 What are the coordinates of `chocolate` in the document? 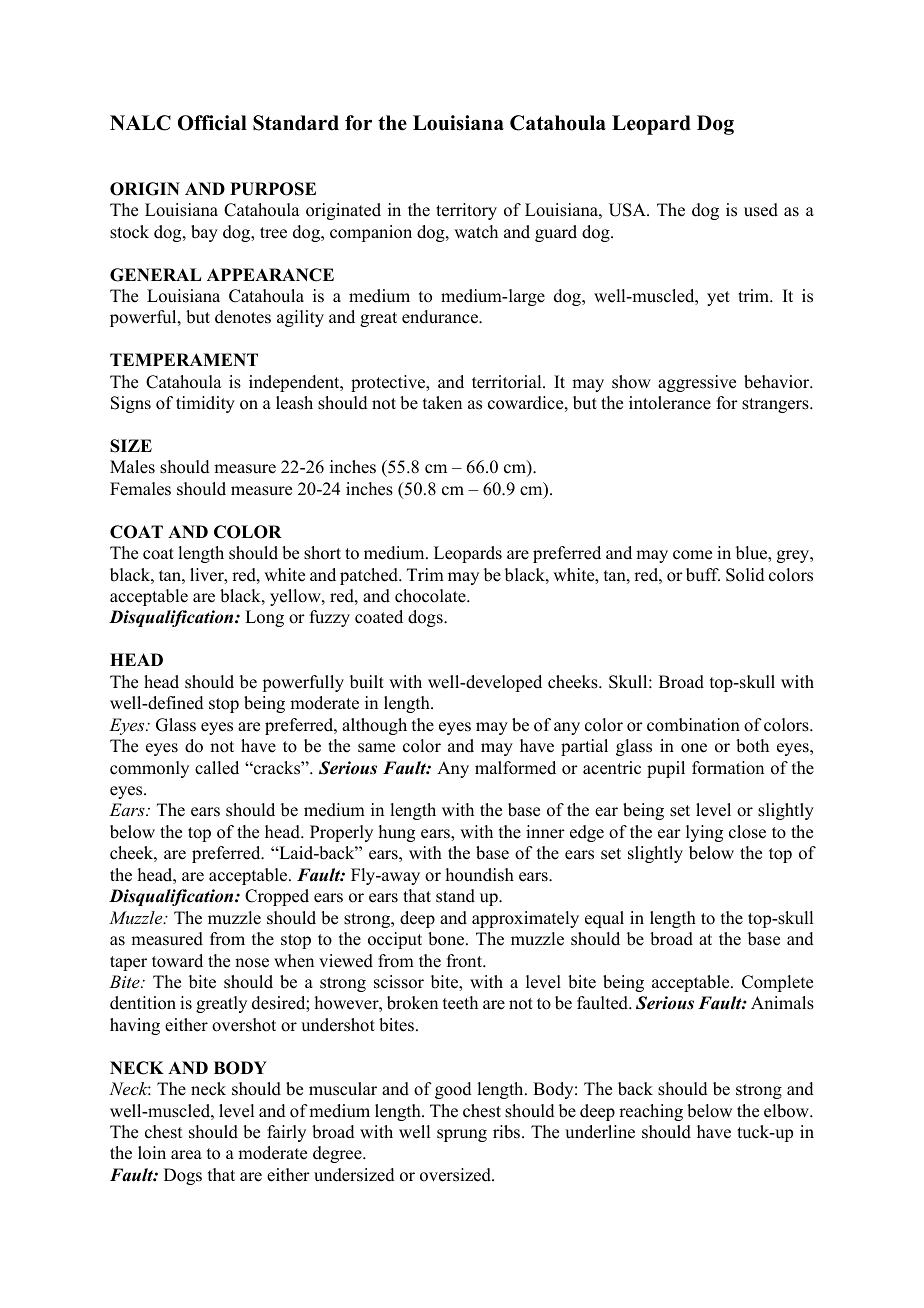 It's located at (431, 596).
